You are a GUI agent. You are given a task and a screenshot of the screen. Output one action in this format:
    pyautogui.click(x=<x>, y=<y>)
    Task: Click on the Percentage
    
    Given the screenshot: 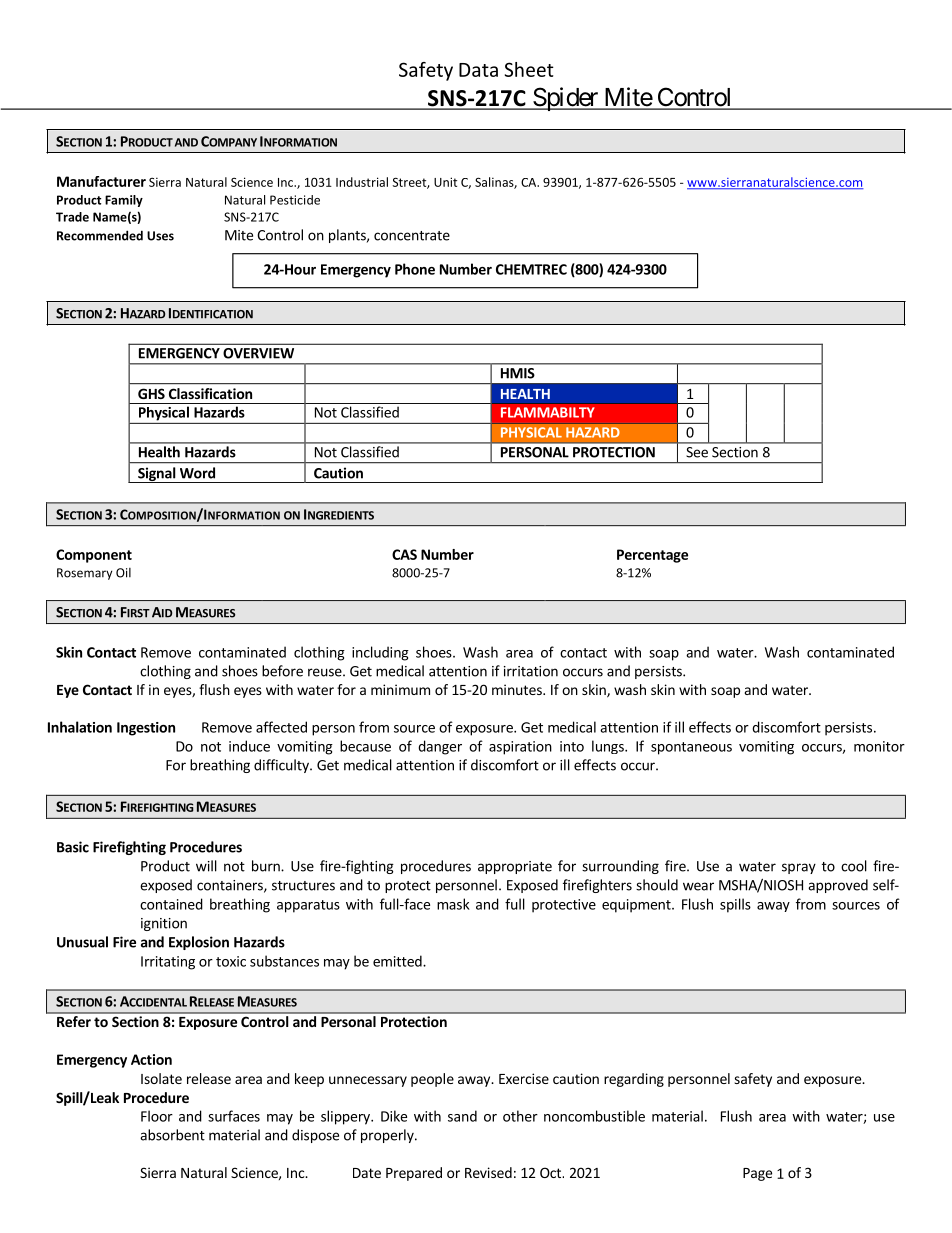 What is the action you would take?
    pyautogui.click(x=652, y=556)
